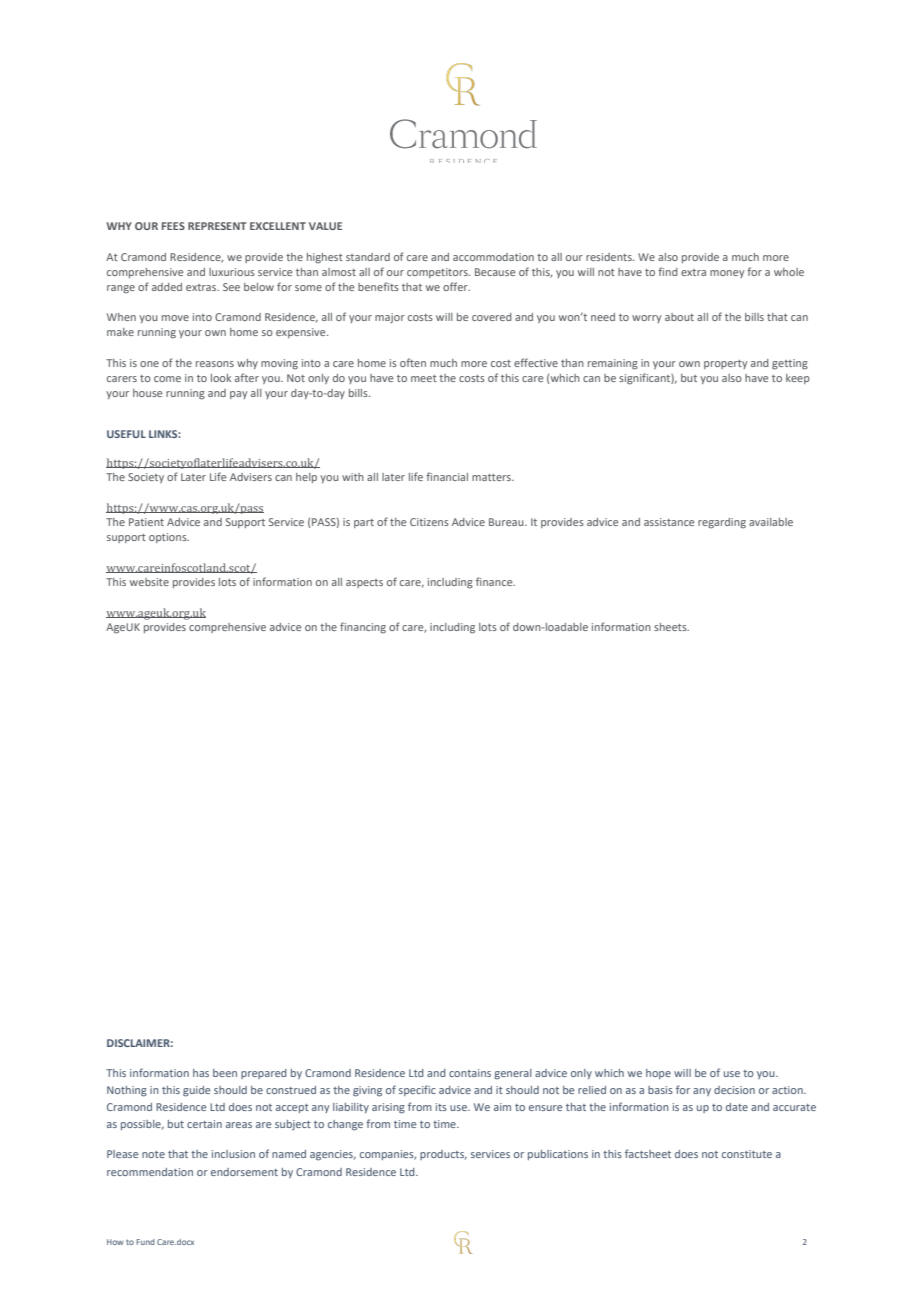  Describe the element at coordinates (747, 1154) in the image. I see `constitute` at that location.
